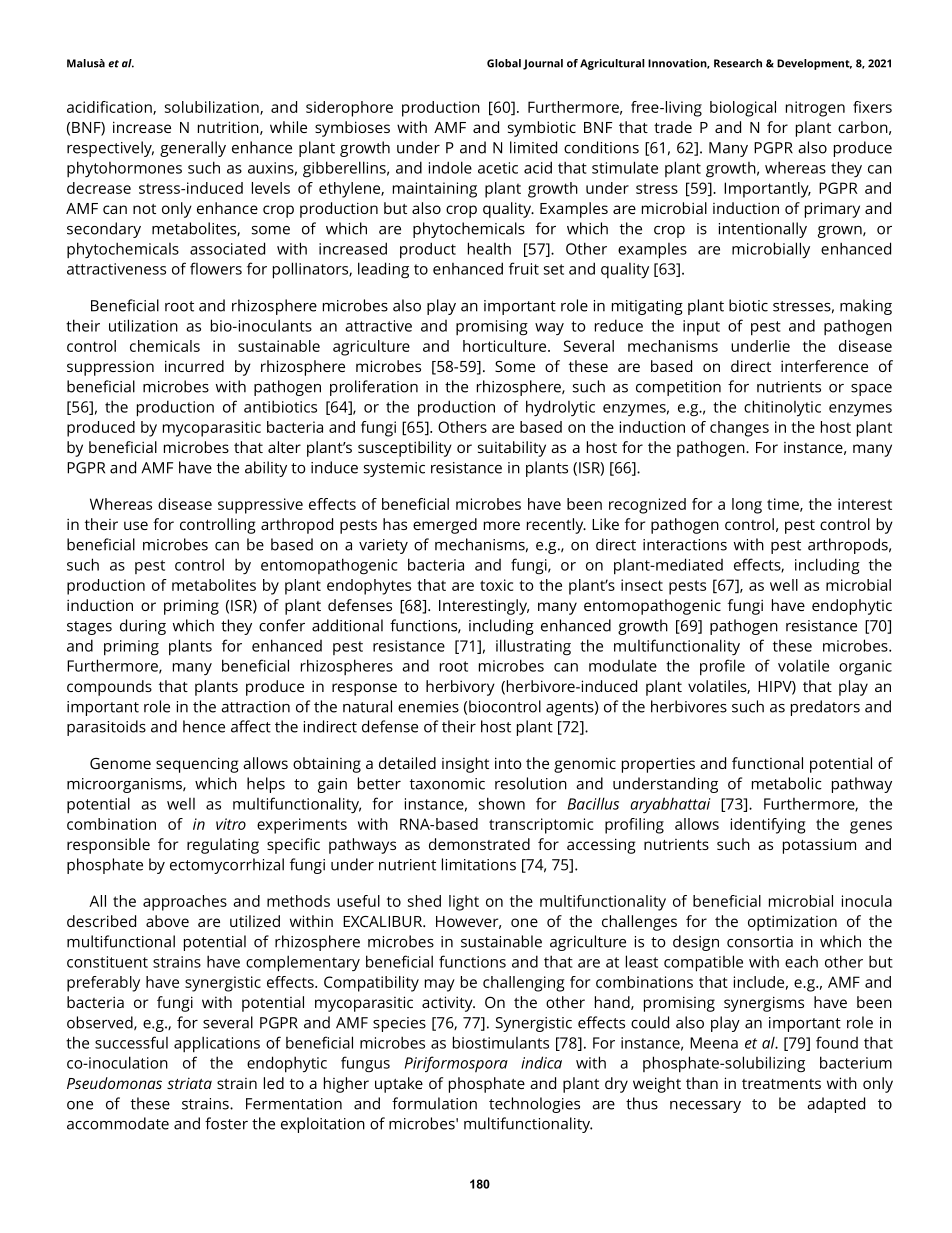  Describe the element at coordinates (479, 844) in the document. I see `demonstrated` at that location.
